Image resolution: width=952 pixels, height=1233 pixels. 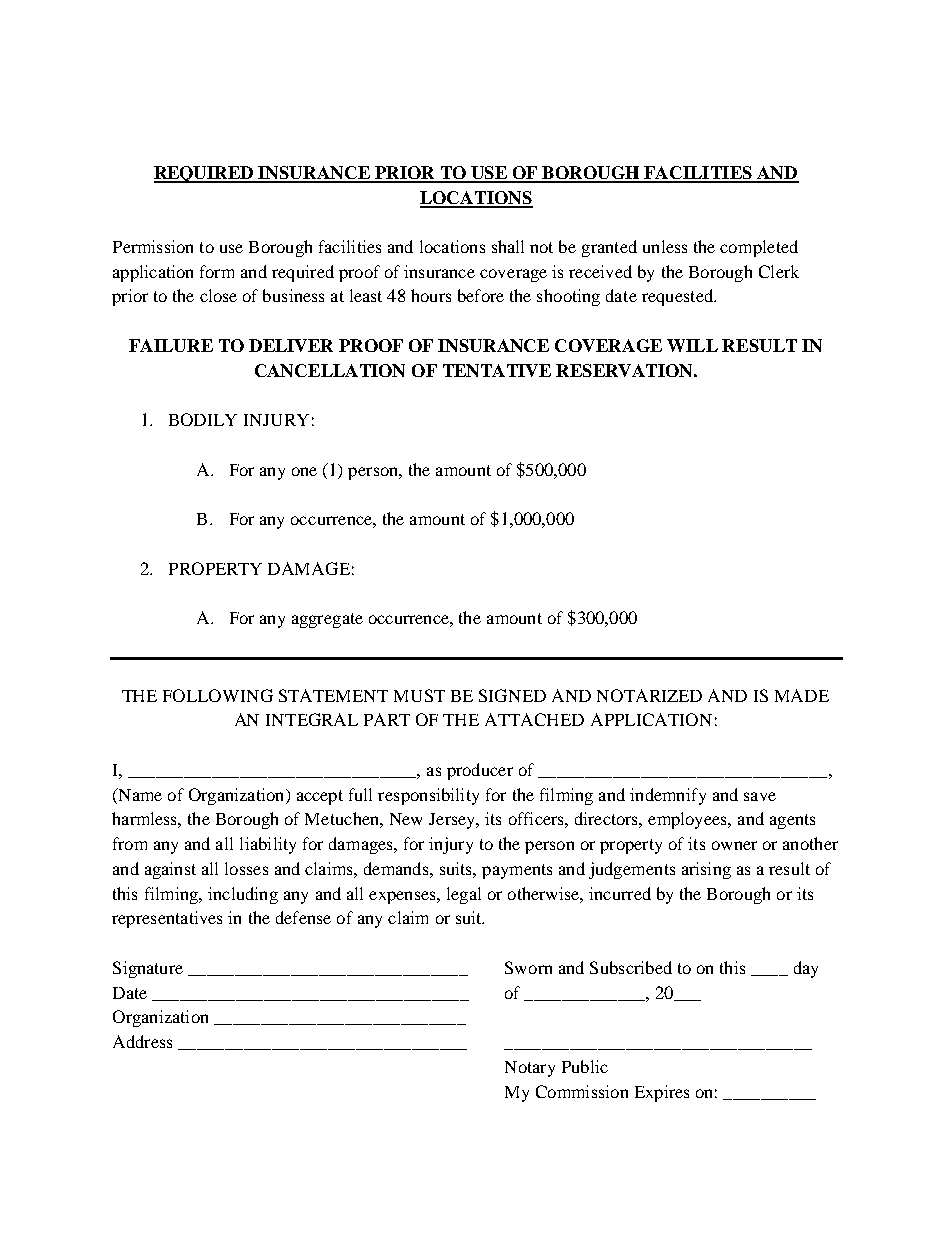 What do you see at coordinates (759, 248) in the document?
I see `completed` at bounding box center [759, 248].
